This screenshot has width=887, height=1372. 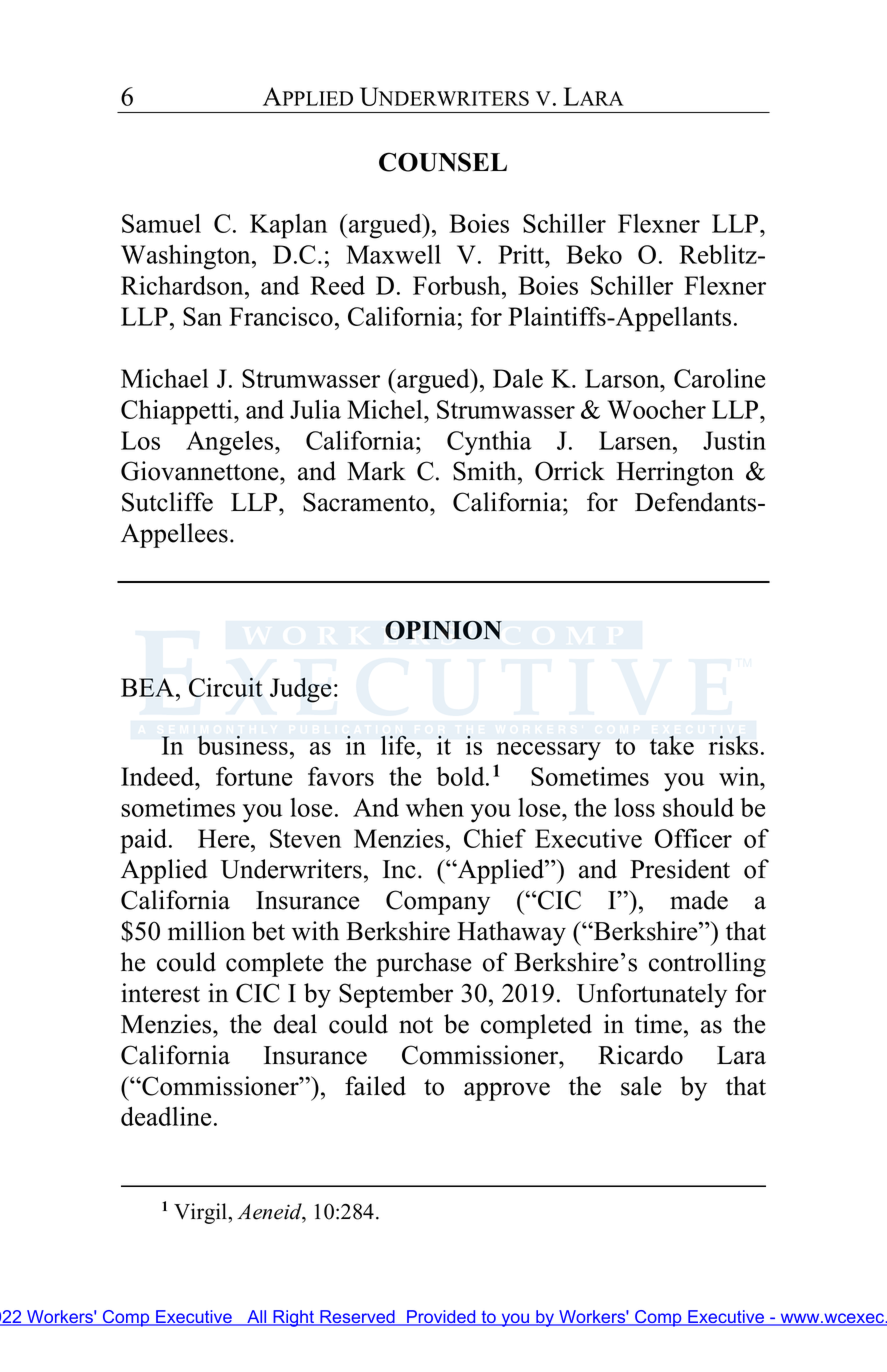 What do you see at coordinates (257, 1318) in the screenshot?
I see `All` at bounding box center [257, 1318].
